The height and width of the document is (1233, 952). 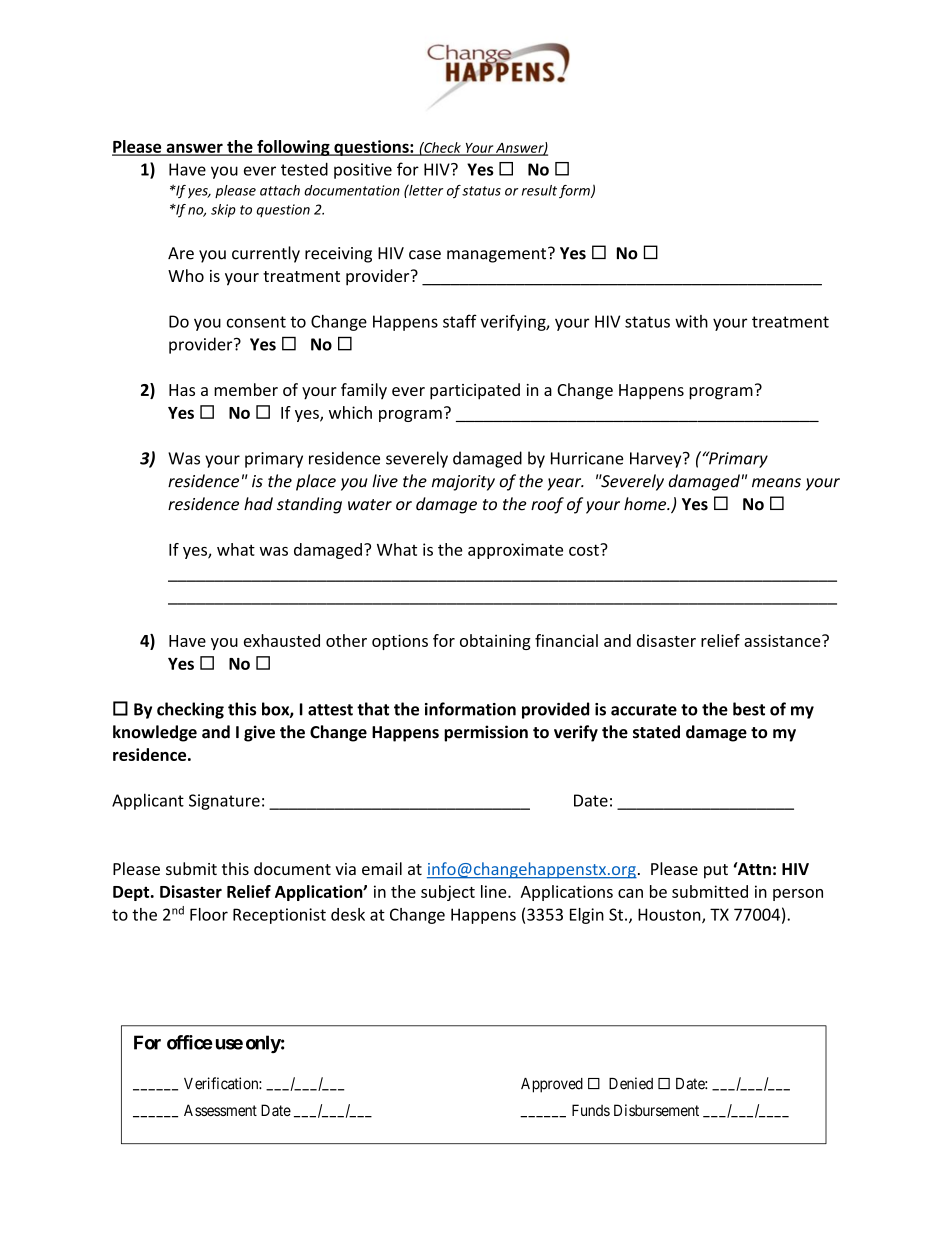 I want to click on Harvey, so click(x=657, y=460).
